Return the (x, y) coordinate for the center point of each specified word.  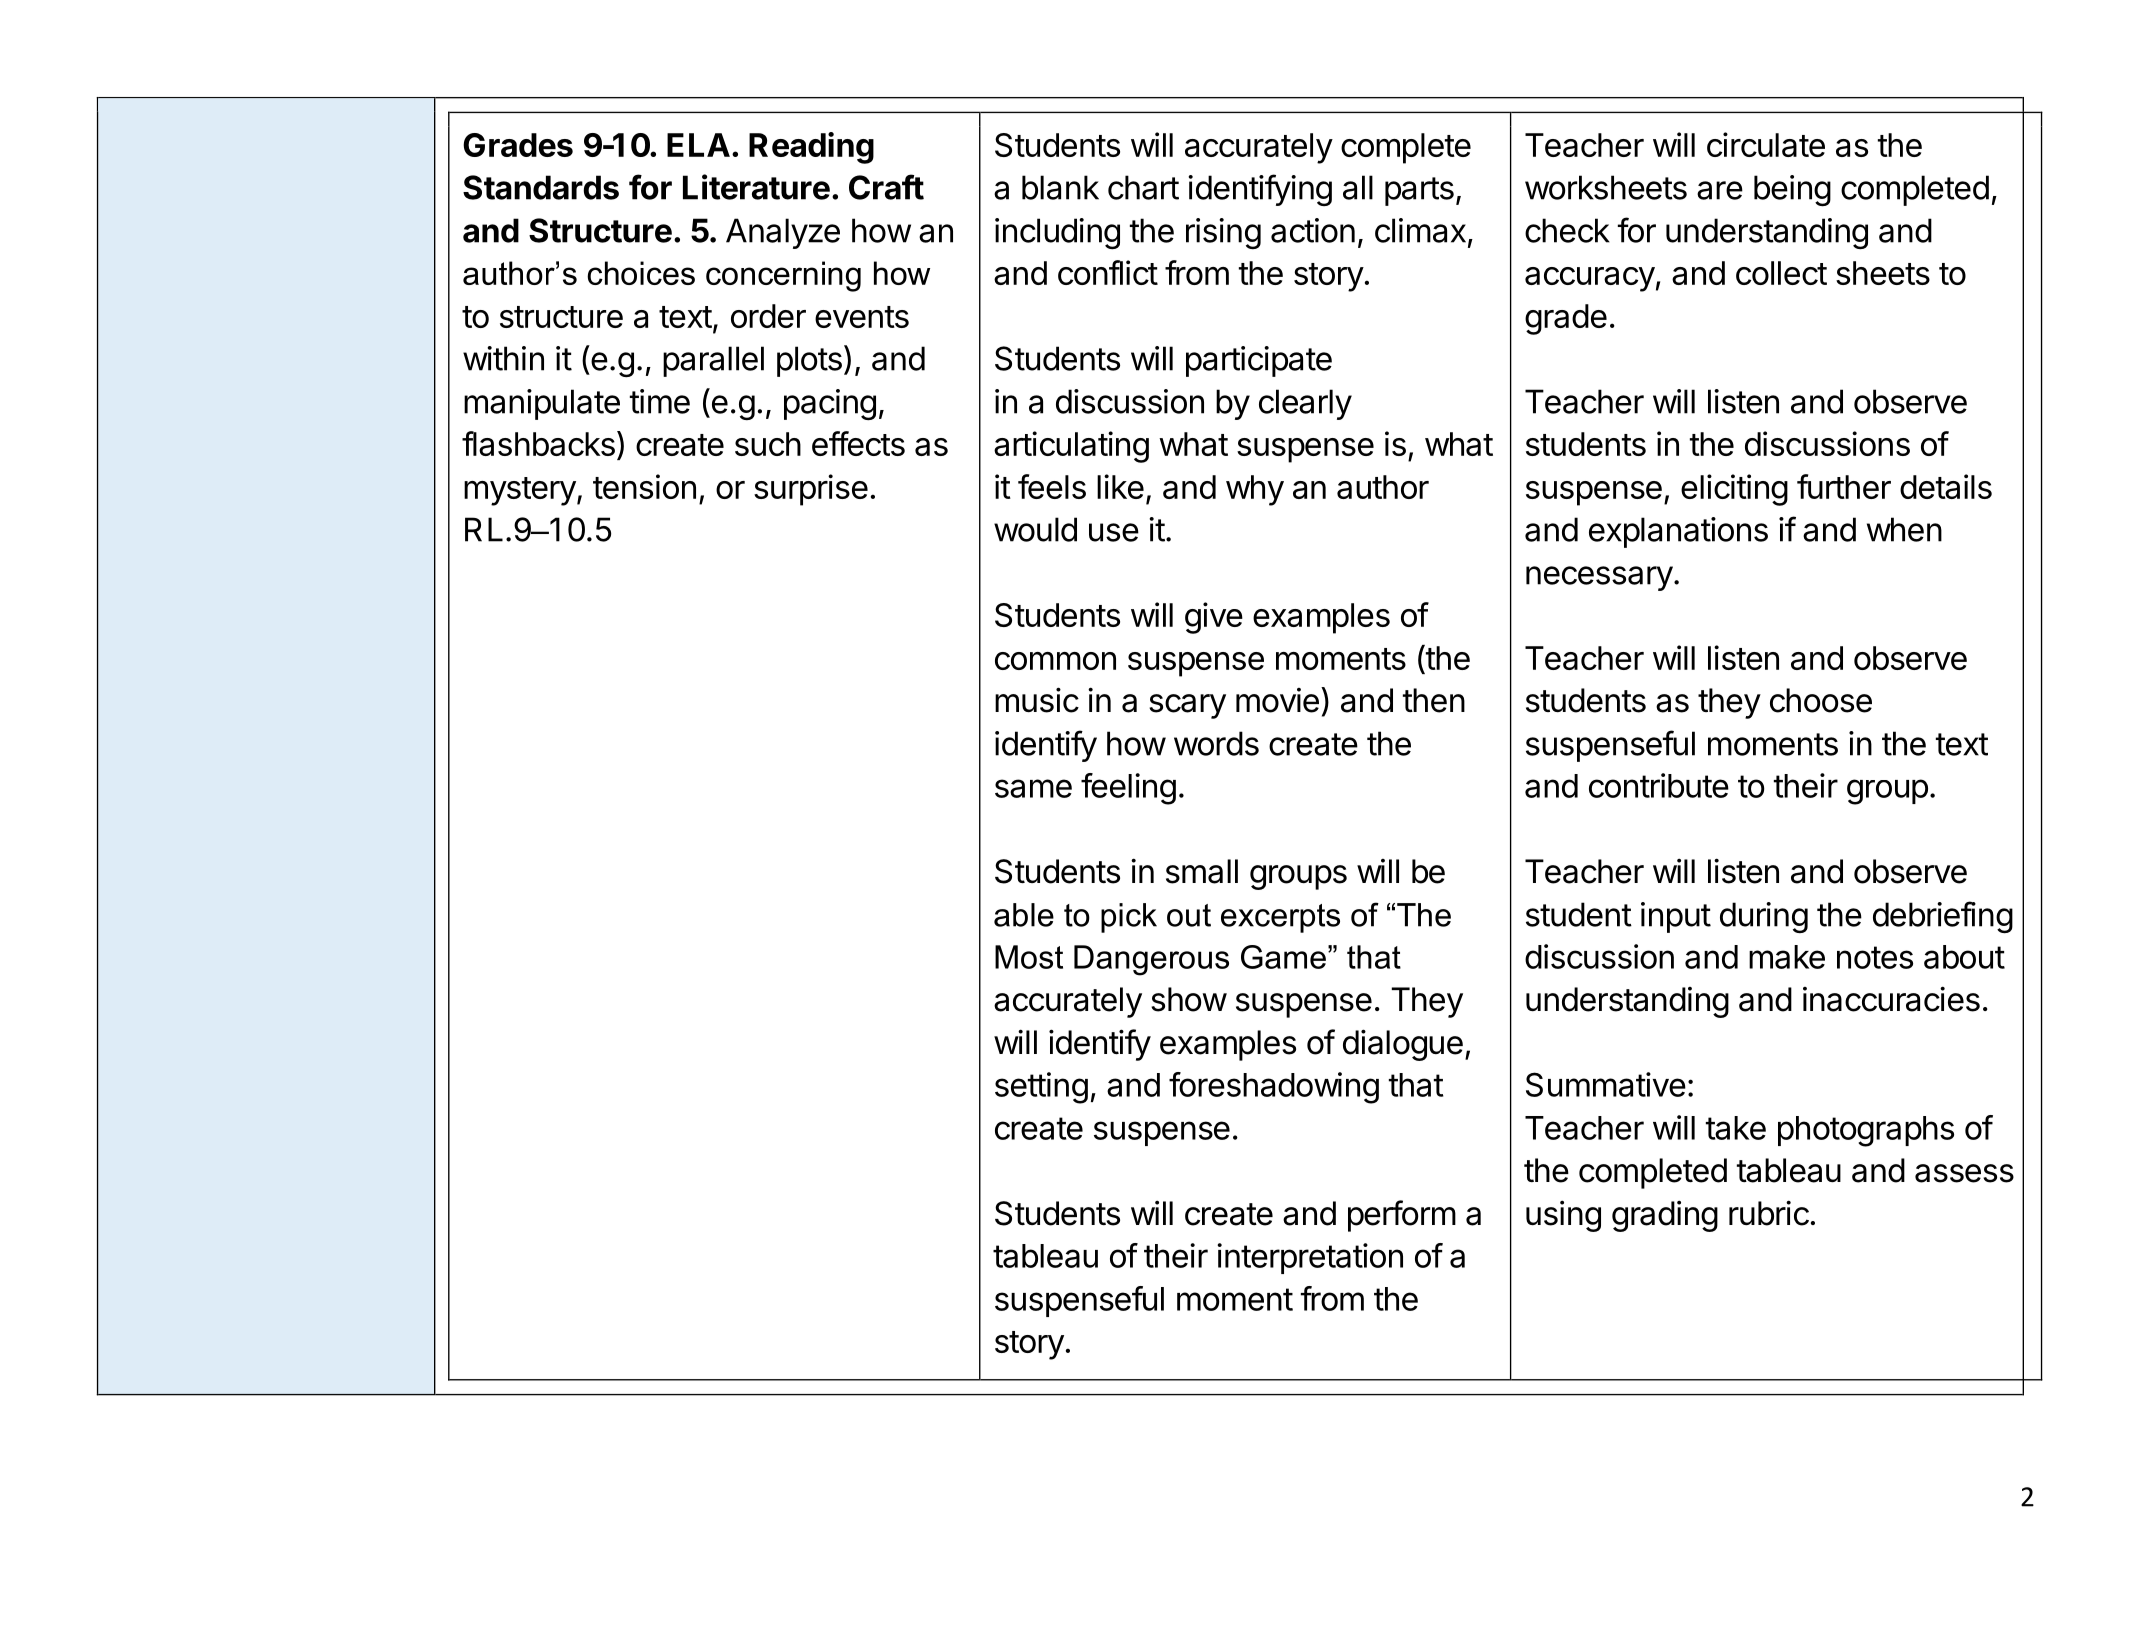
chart (1143, 187)
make (1787, 957)
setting (1041, 1088)
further (1844, 486)
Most (1029, 957)
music (1037, 700)
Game (1283, 957)
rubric (1769, 1213)
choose (1821, 700)
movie (1277, 700)
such (768, 444)
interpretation (1310, 1258)
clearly (1305, 404)
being (1792, 190)
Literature (756, 187)
